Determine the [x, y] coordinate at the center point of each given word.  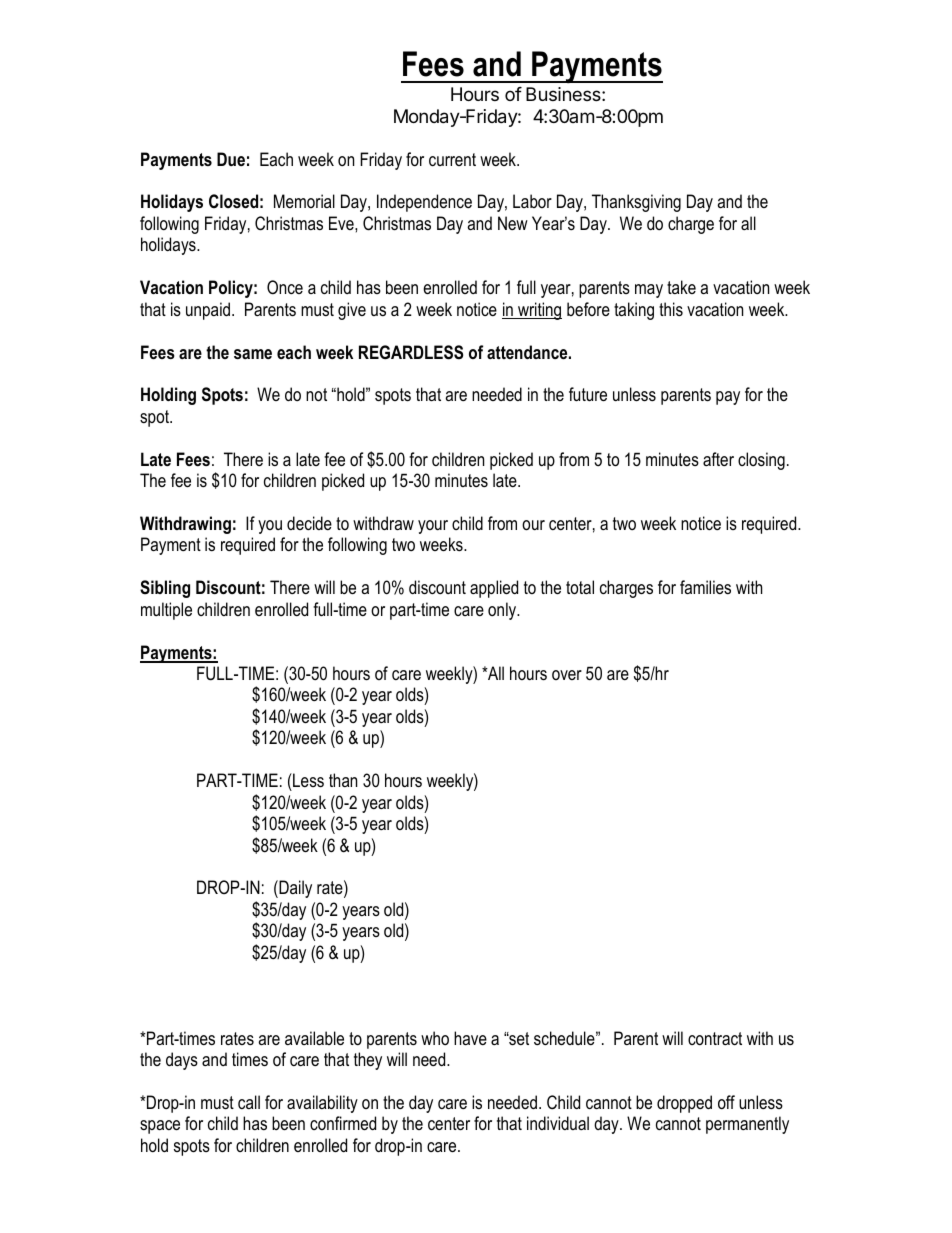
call [249, 1102]
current [452, 159]
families [705, 587]
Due [231, 159]
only [503, 611]
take [681, 287]
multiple [166, 611]
